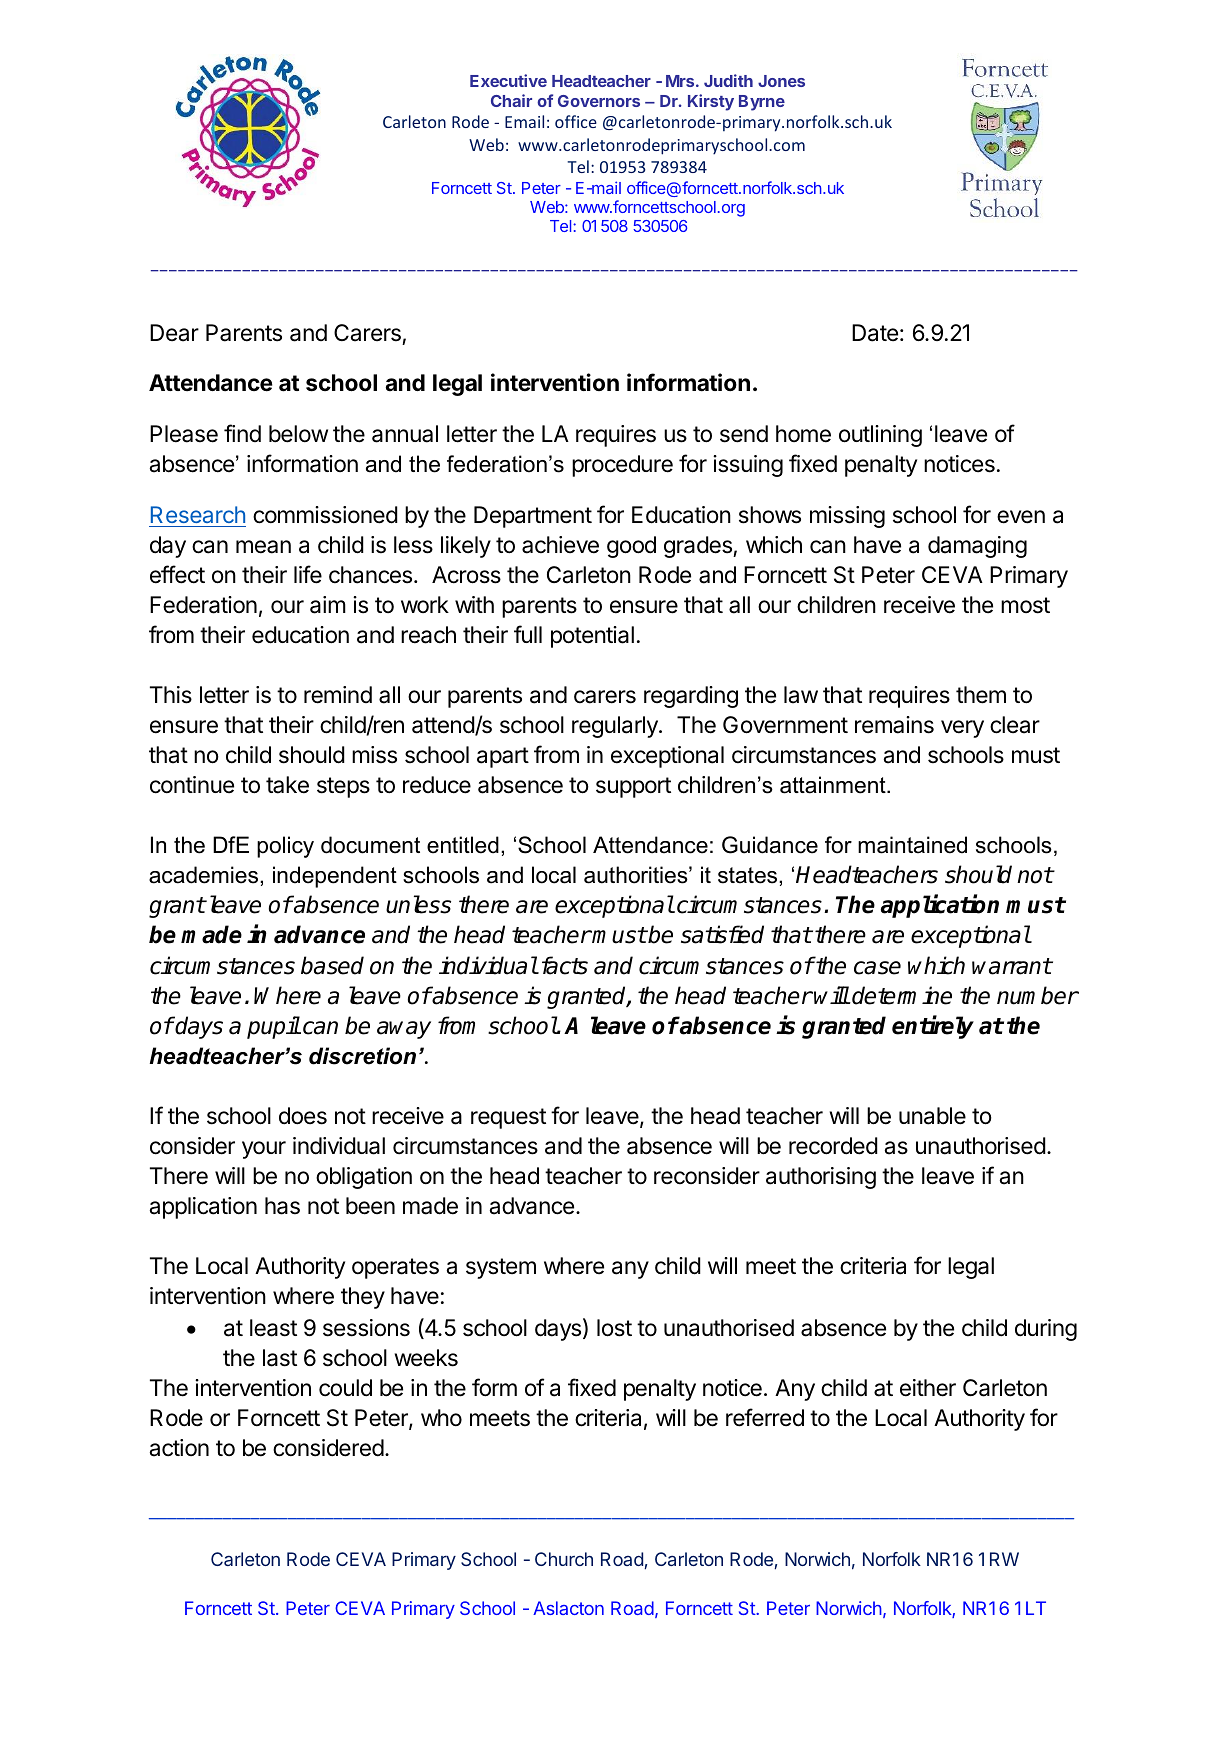 The height and width of the image is (1739, 1230). Describe the element at coordinates (564, 1559) in the image. I see `Church` at that location.
